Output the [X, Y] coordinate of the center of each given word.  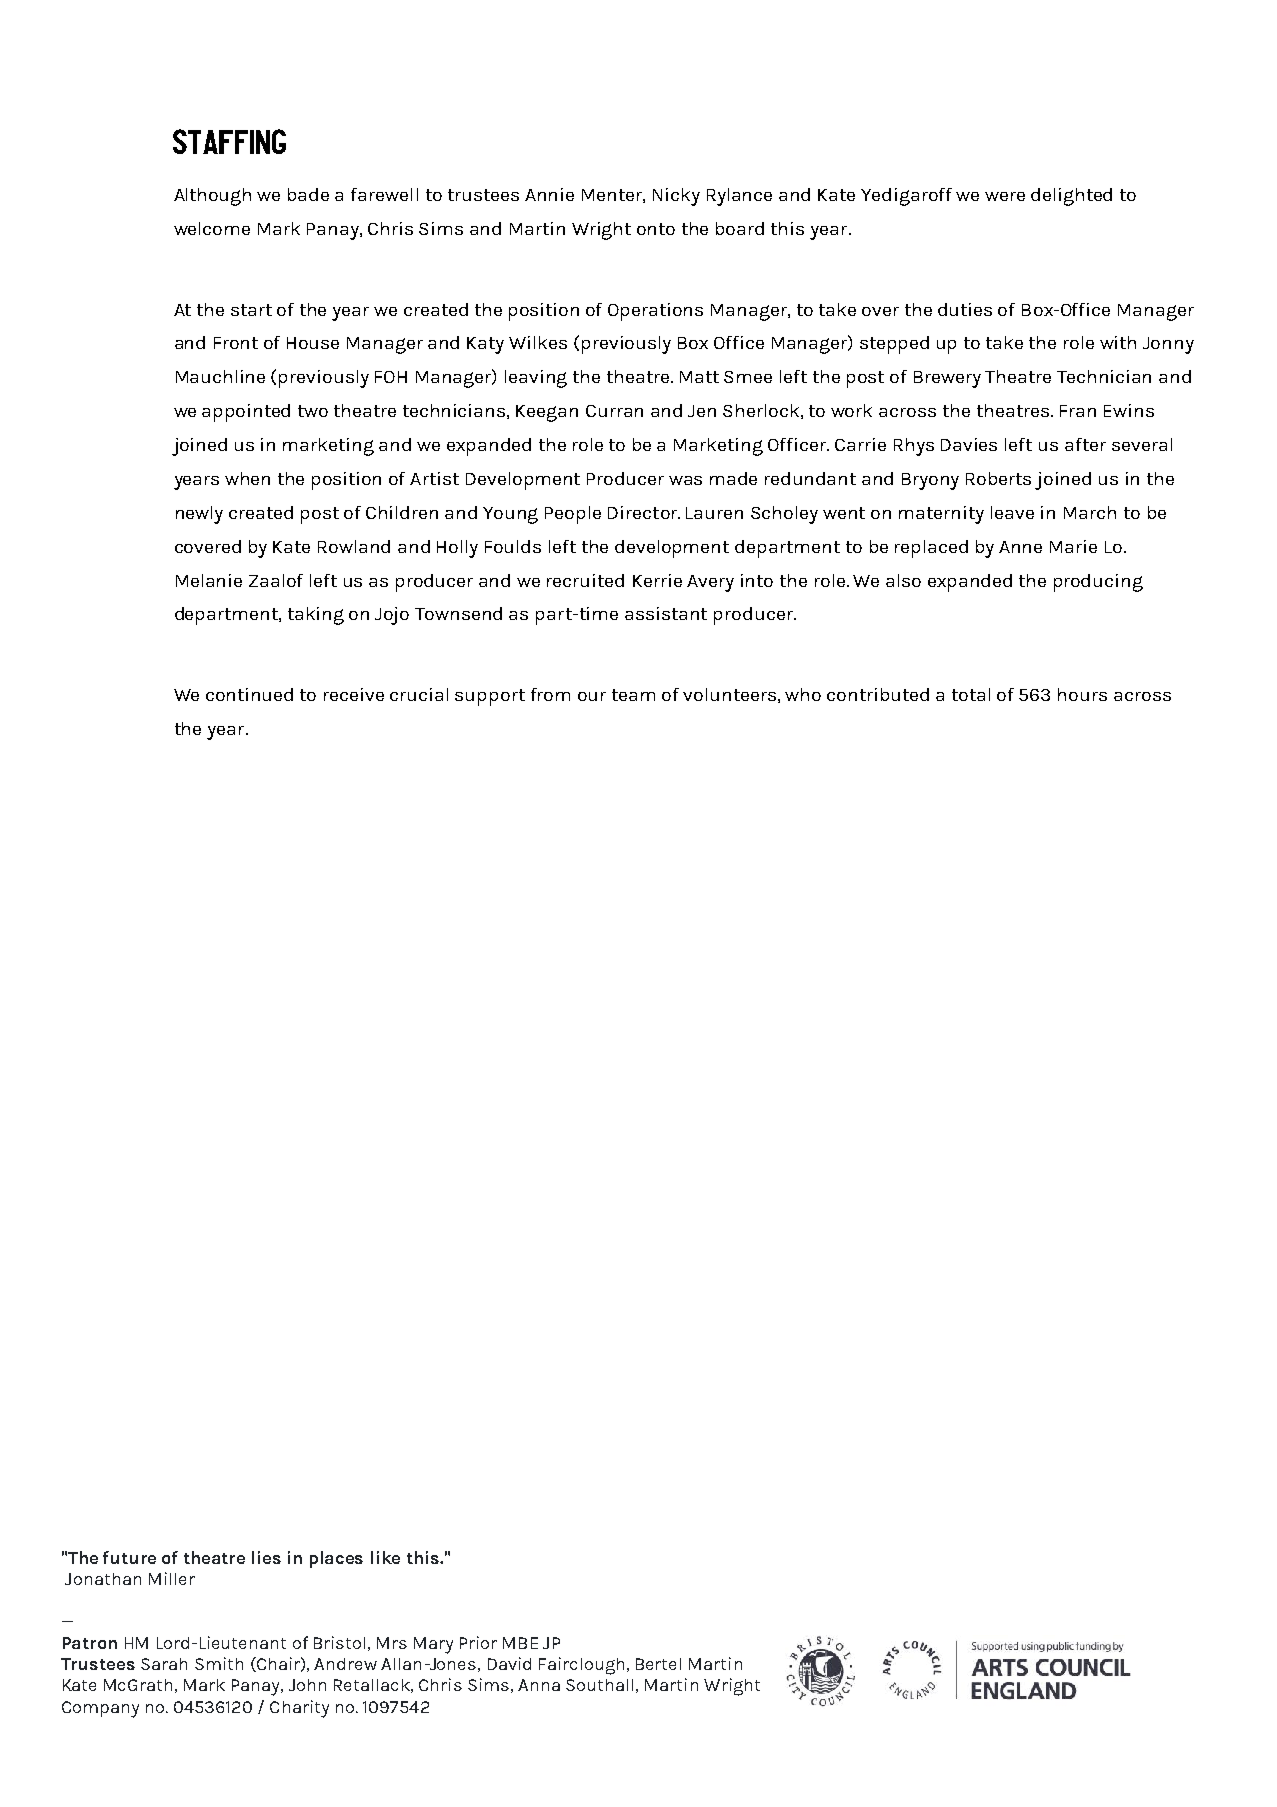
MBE [520, 1643]
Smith [219, 1663]
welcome [212, 228]
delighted [1071, 197]
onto [656, 229]
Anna [539, 1685]
